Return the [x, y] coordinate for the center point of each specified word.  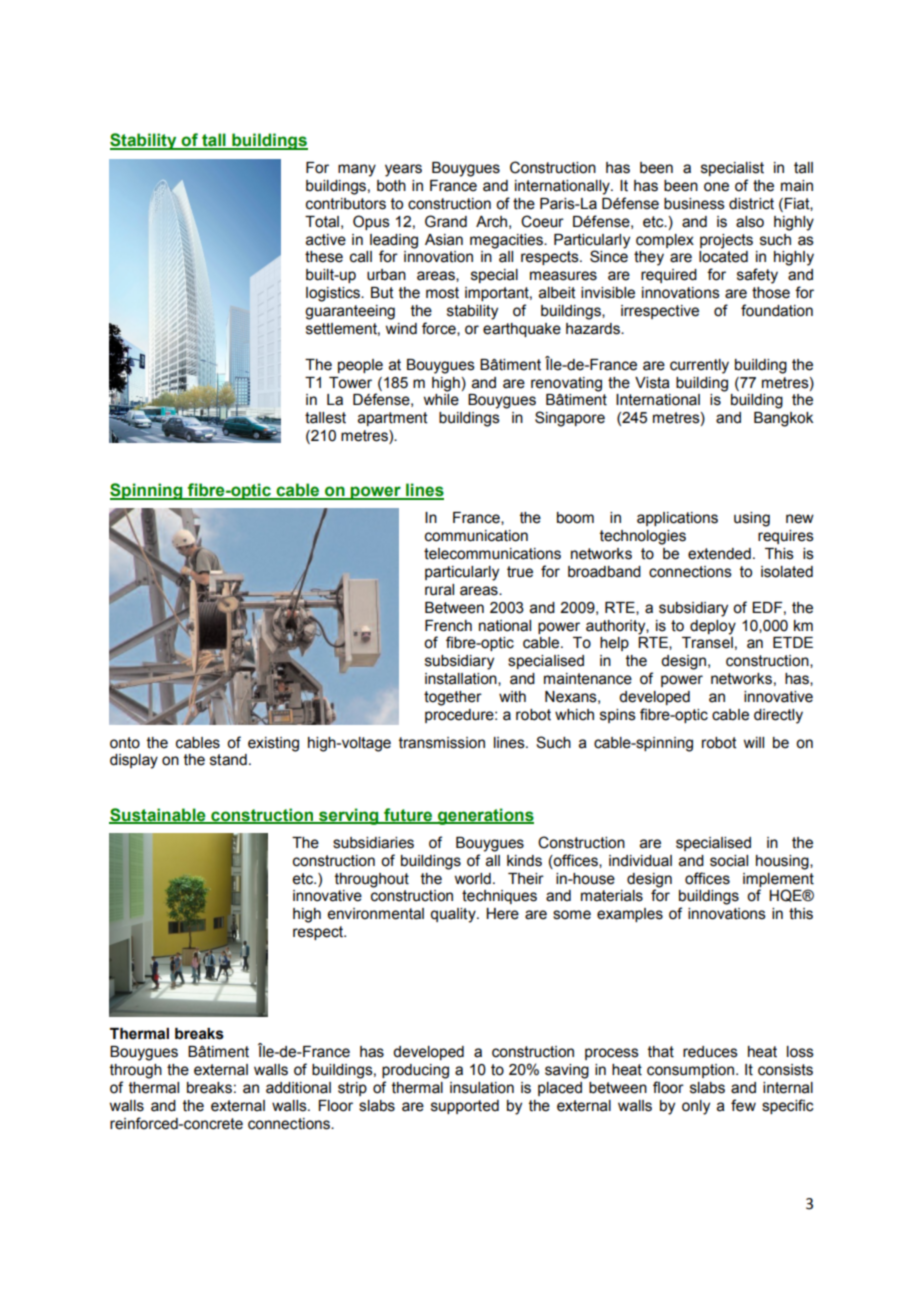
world [472, 879]
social [729, 861]
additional [298, 1088]
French [448, 626]
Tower [350, 383]
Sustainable [158, 815]
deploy [713, 627]
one [716, 187]
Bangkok [783, 419]
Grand [446, 221]
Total [322, 222]
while [441, 400]
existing [273, 744]
